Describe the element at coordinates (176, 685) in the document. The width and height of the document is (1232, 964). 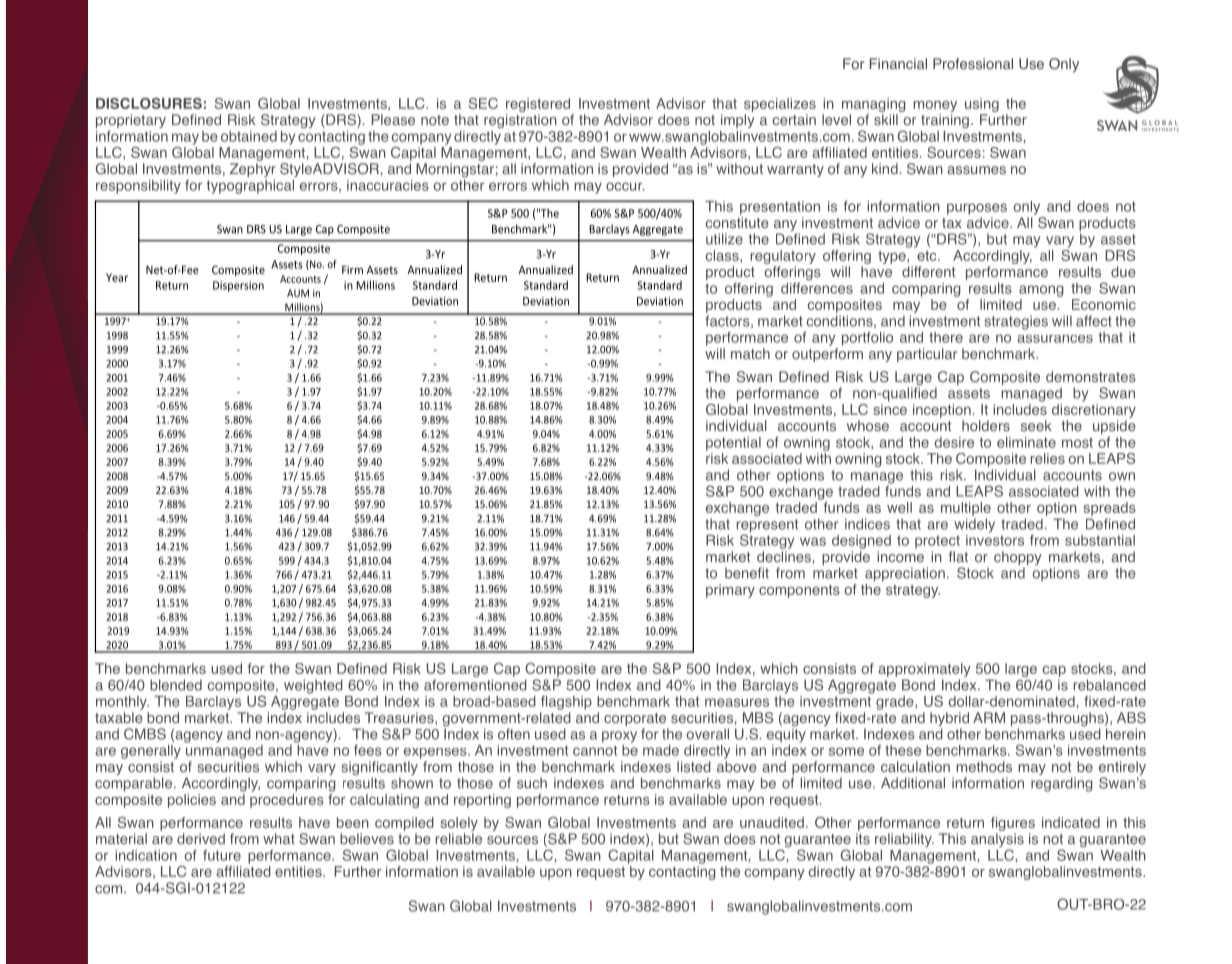
I see `blended` at that location.
